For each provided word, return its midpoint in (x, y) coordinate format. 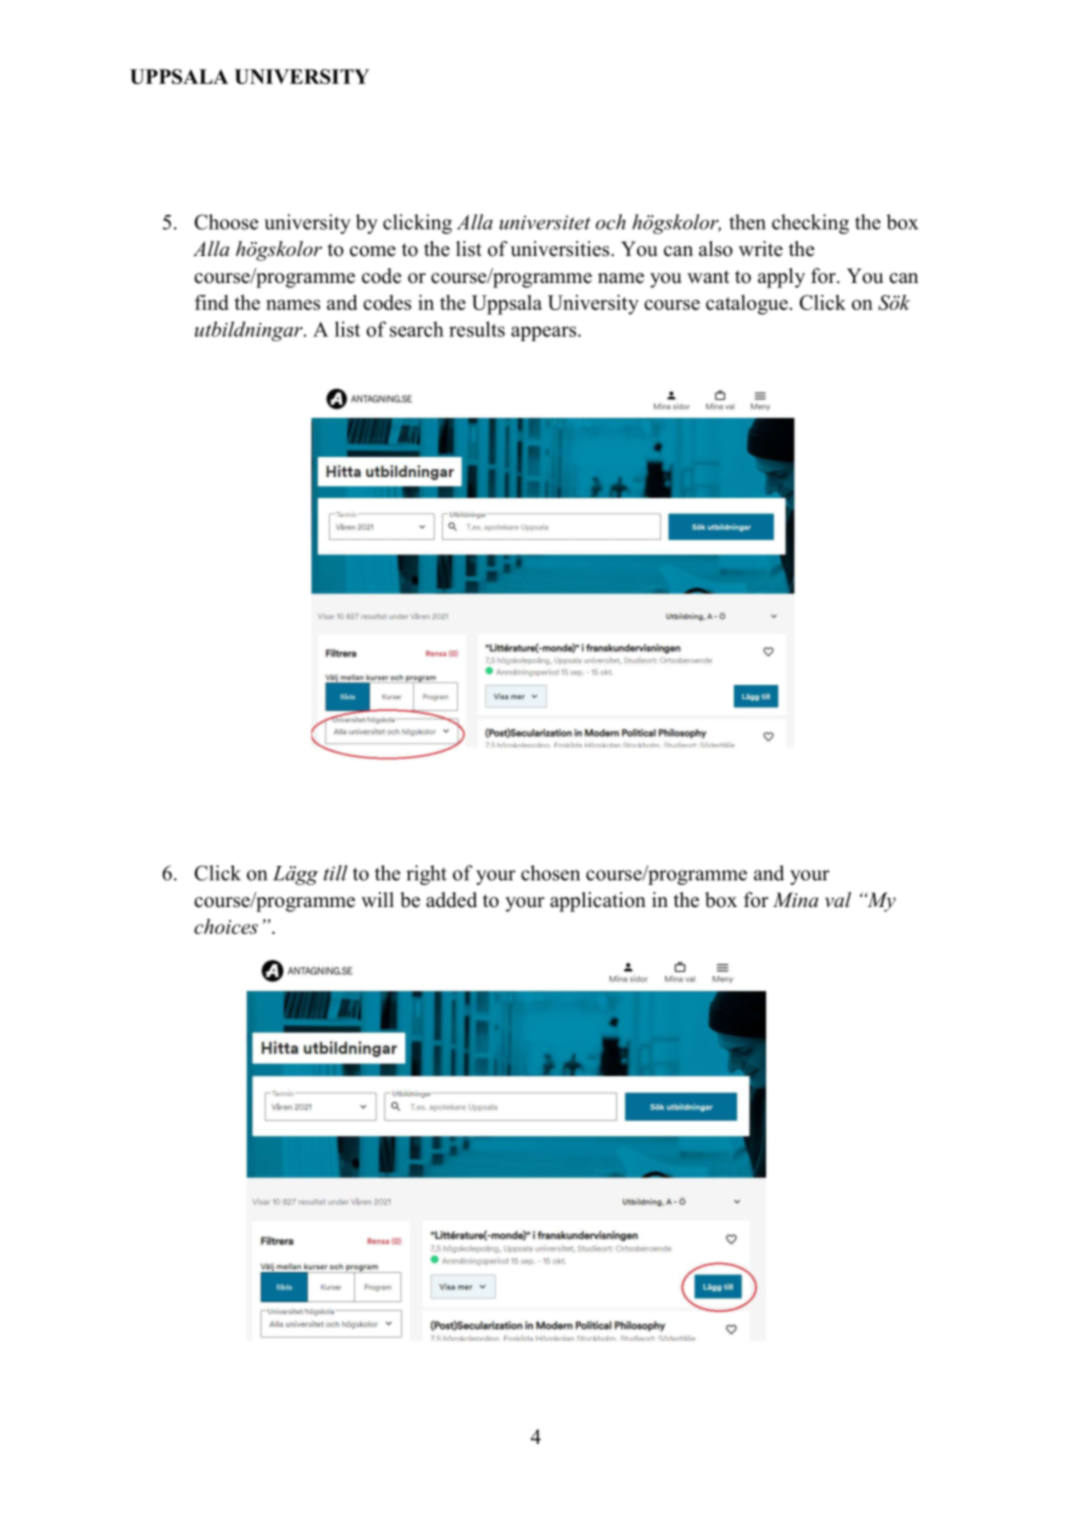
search (417, 329)
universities (561, 249)
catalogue (747, 305)
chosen (550, 873)
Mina (795, 900)
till (336, 873)
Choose (226, 222)
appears (545, 333)
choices (226, 926)
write (761, 249)
